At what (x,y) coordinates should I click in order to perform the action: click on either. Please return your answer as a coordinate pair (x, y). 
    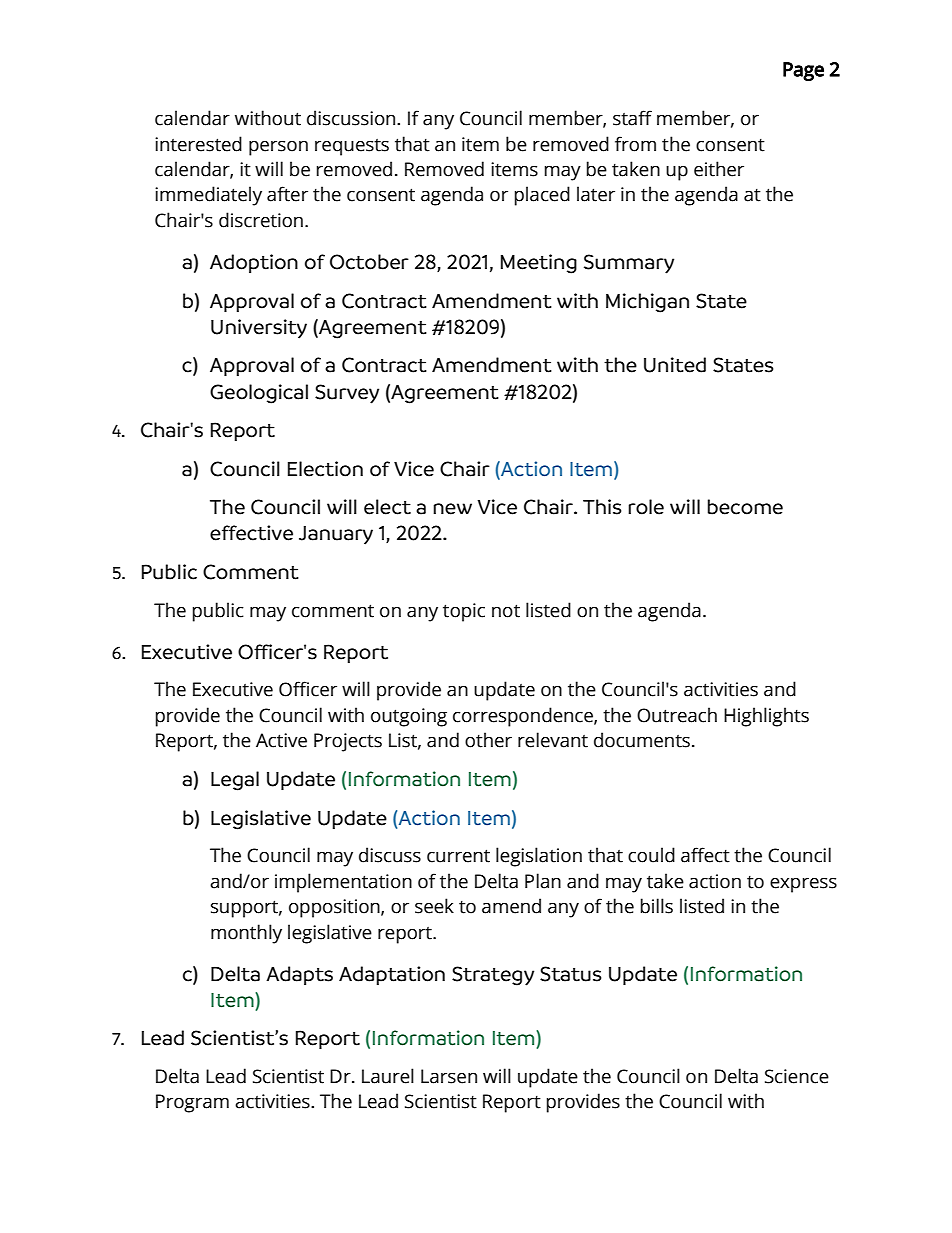
    Looking at the image, I should click on (719, 169).
